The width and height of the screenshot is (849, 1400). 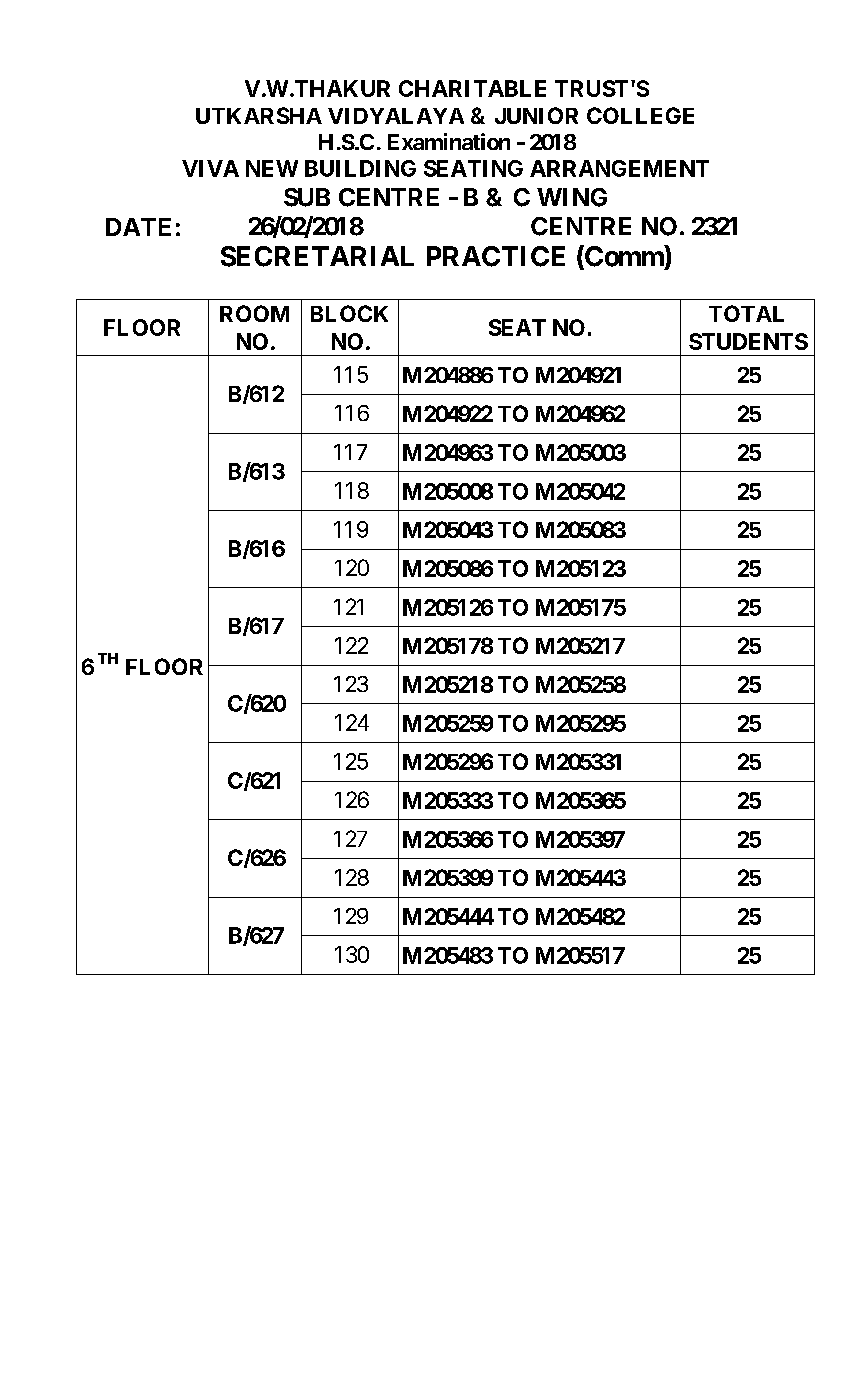 I want to click on ROOM, so click(x=254, y=313).
